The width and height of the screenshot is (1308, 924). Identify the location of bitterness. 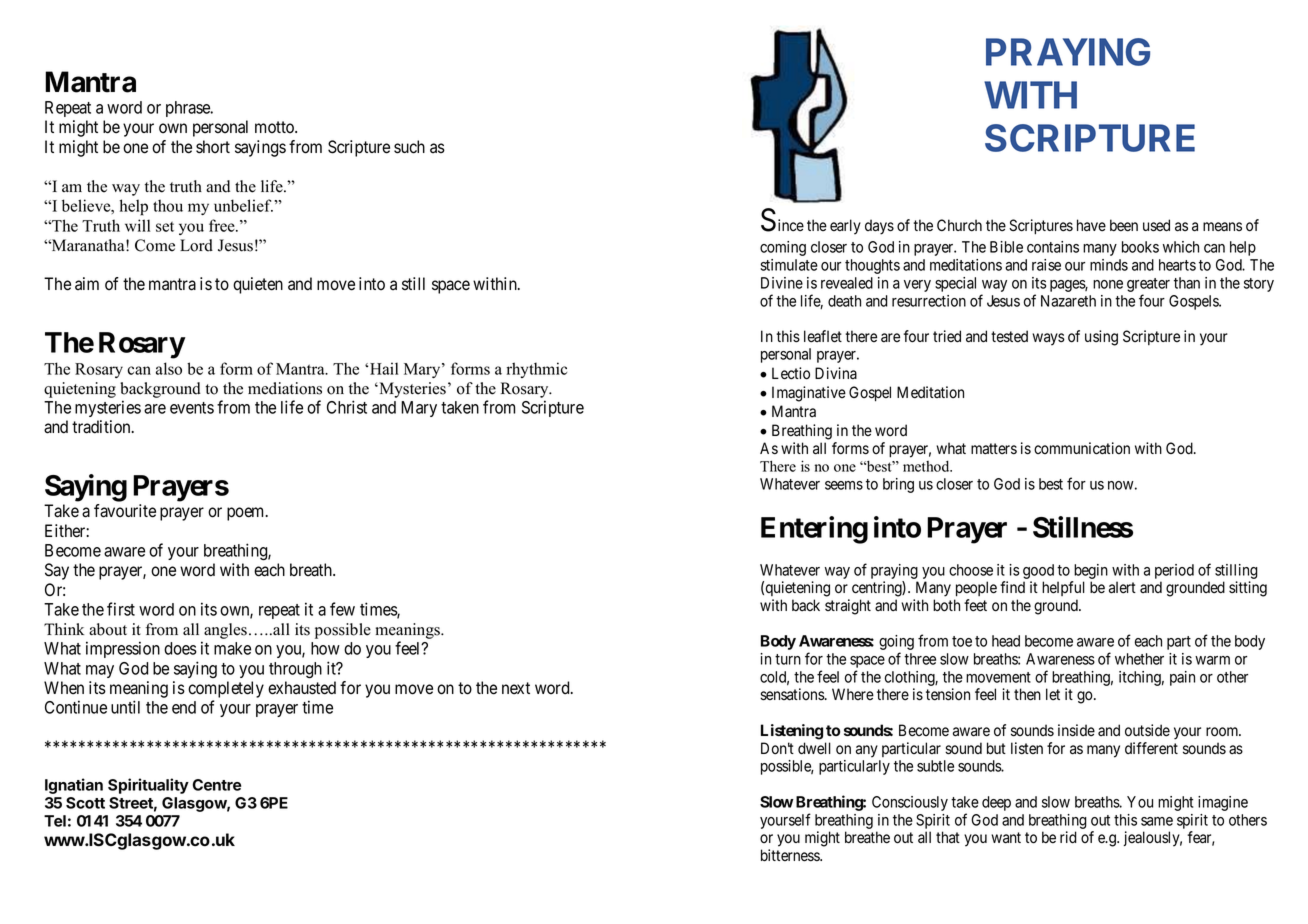
(791, 855).
